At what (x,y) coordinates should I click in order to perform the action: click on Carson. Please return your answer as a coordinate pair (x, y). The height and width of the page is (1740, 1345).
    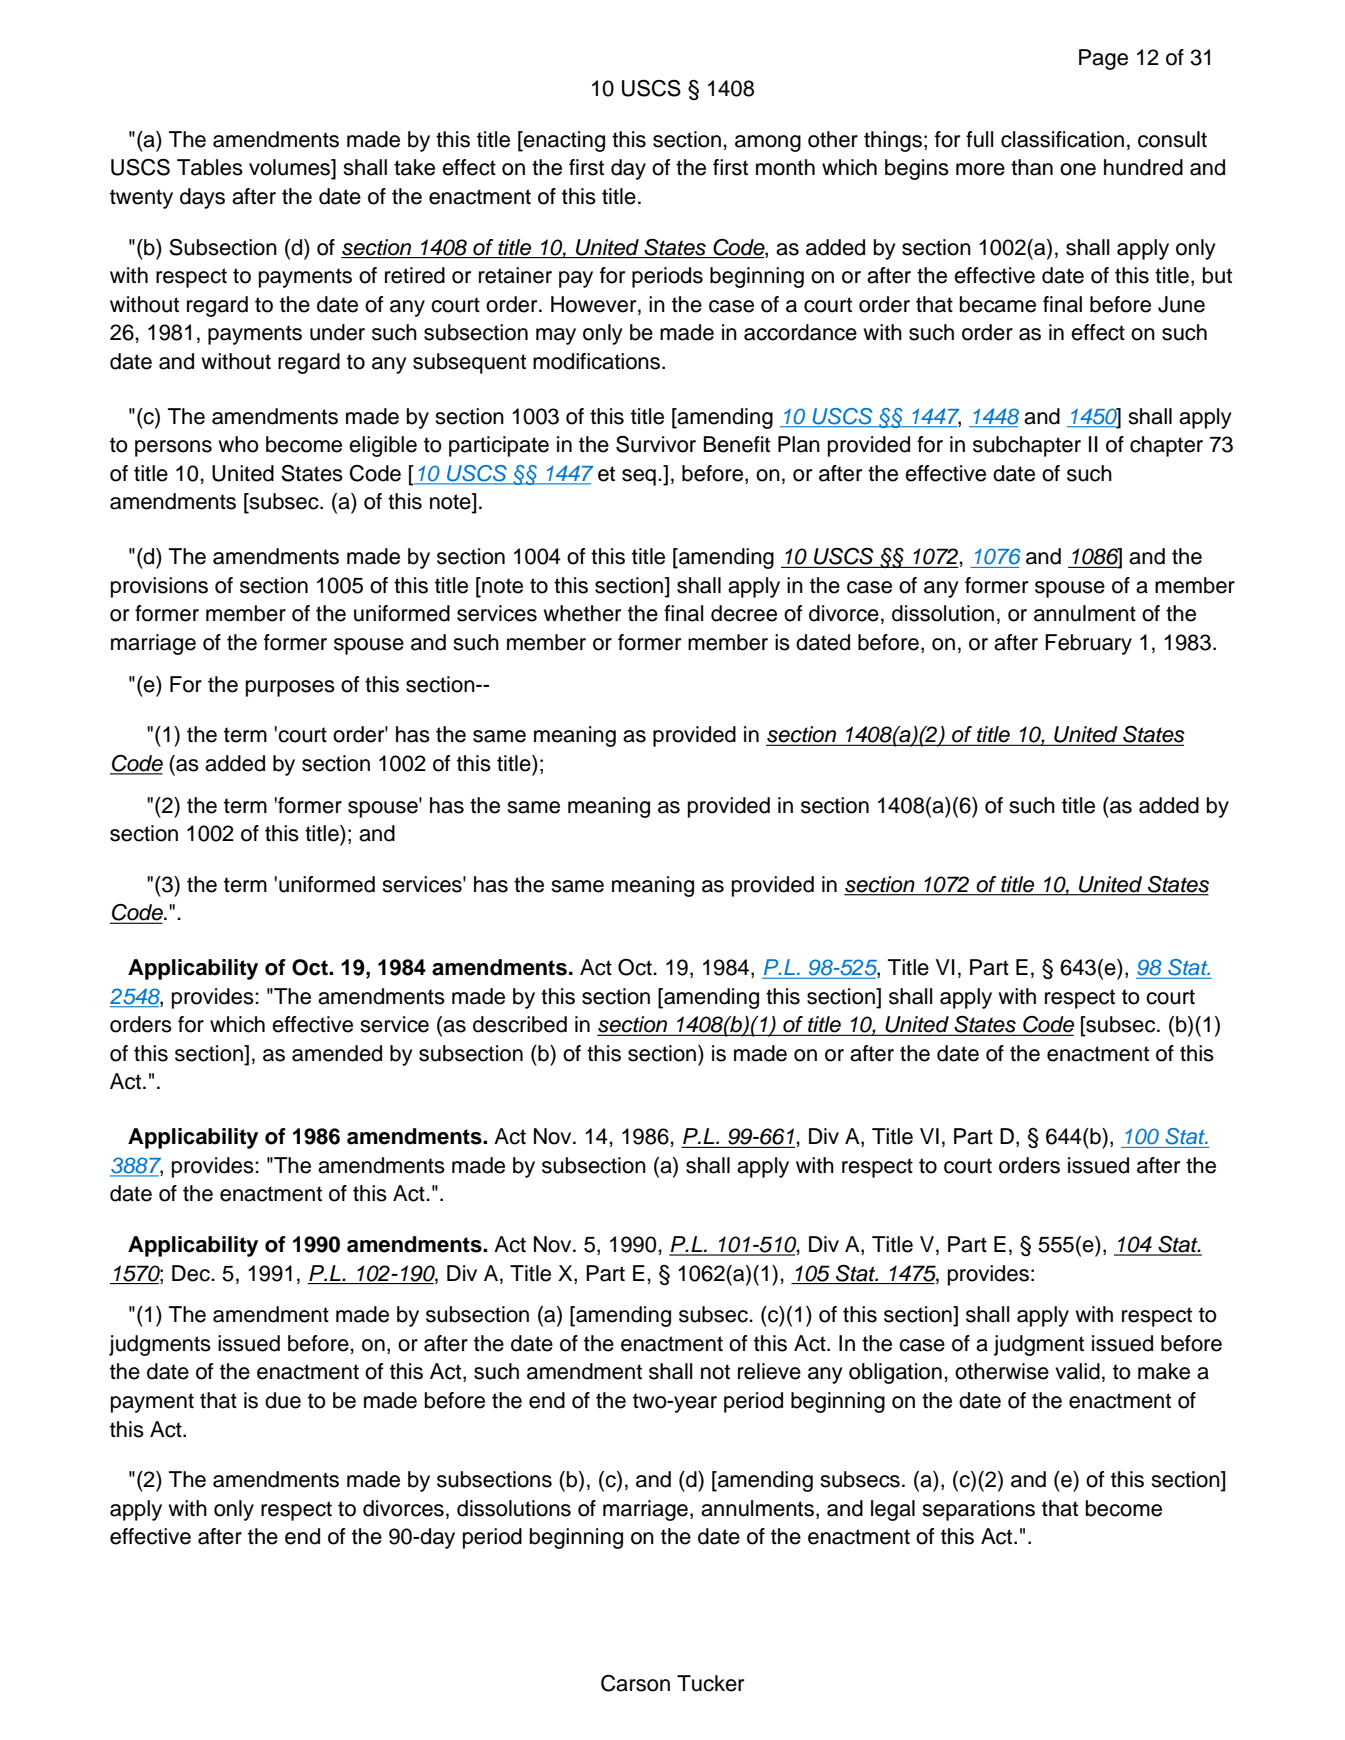
    Looking at the image, I should click on (635, 1683).
